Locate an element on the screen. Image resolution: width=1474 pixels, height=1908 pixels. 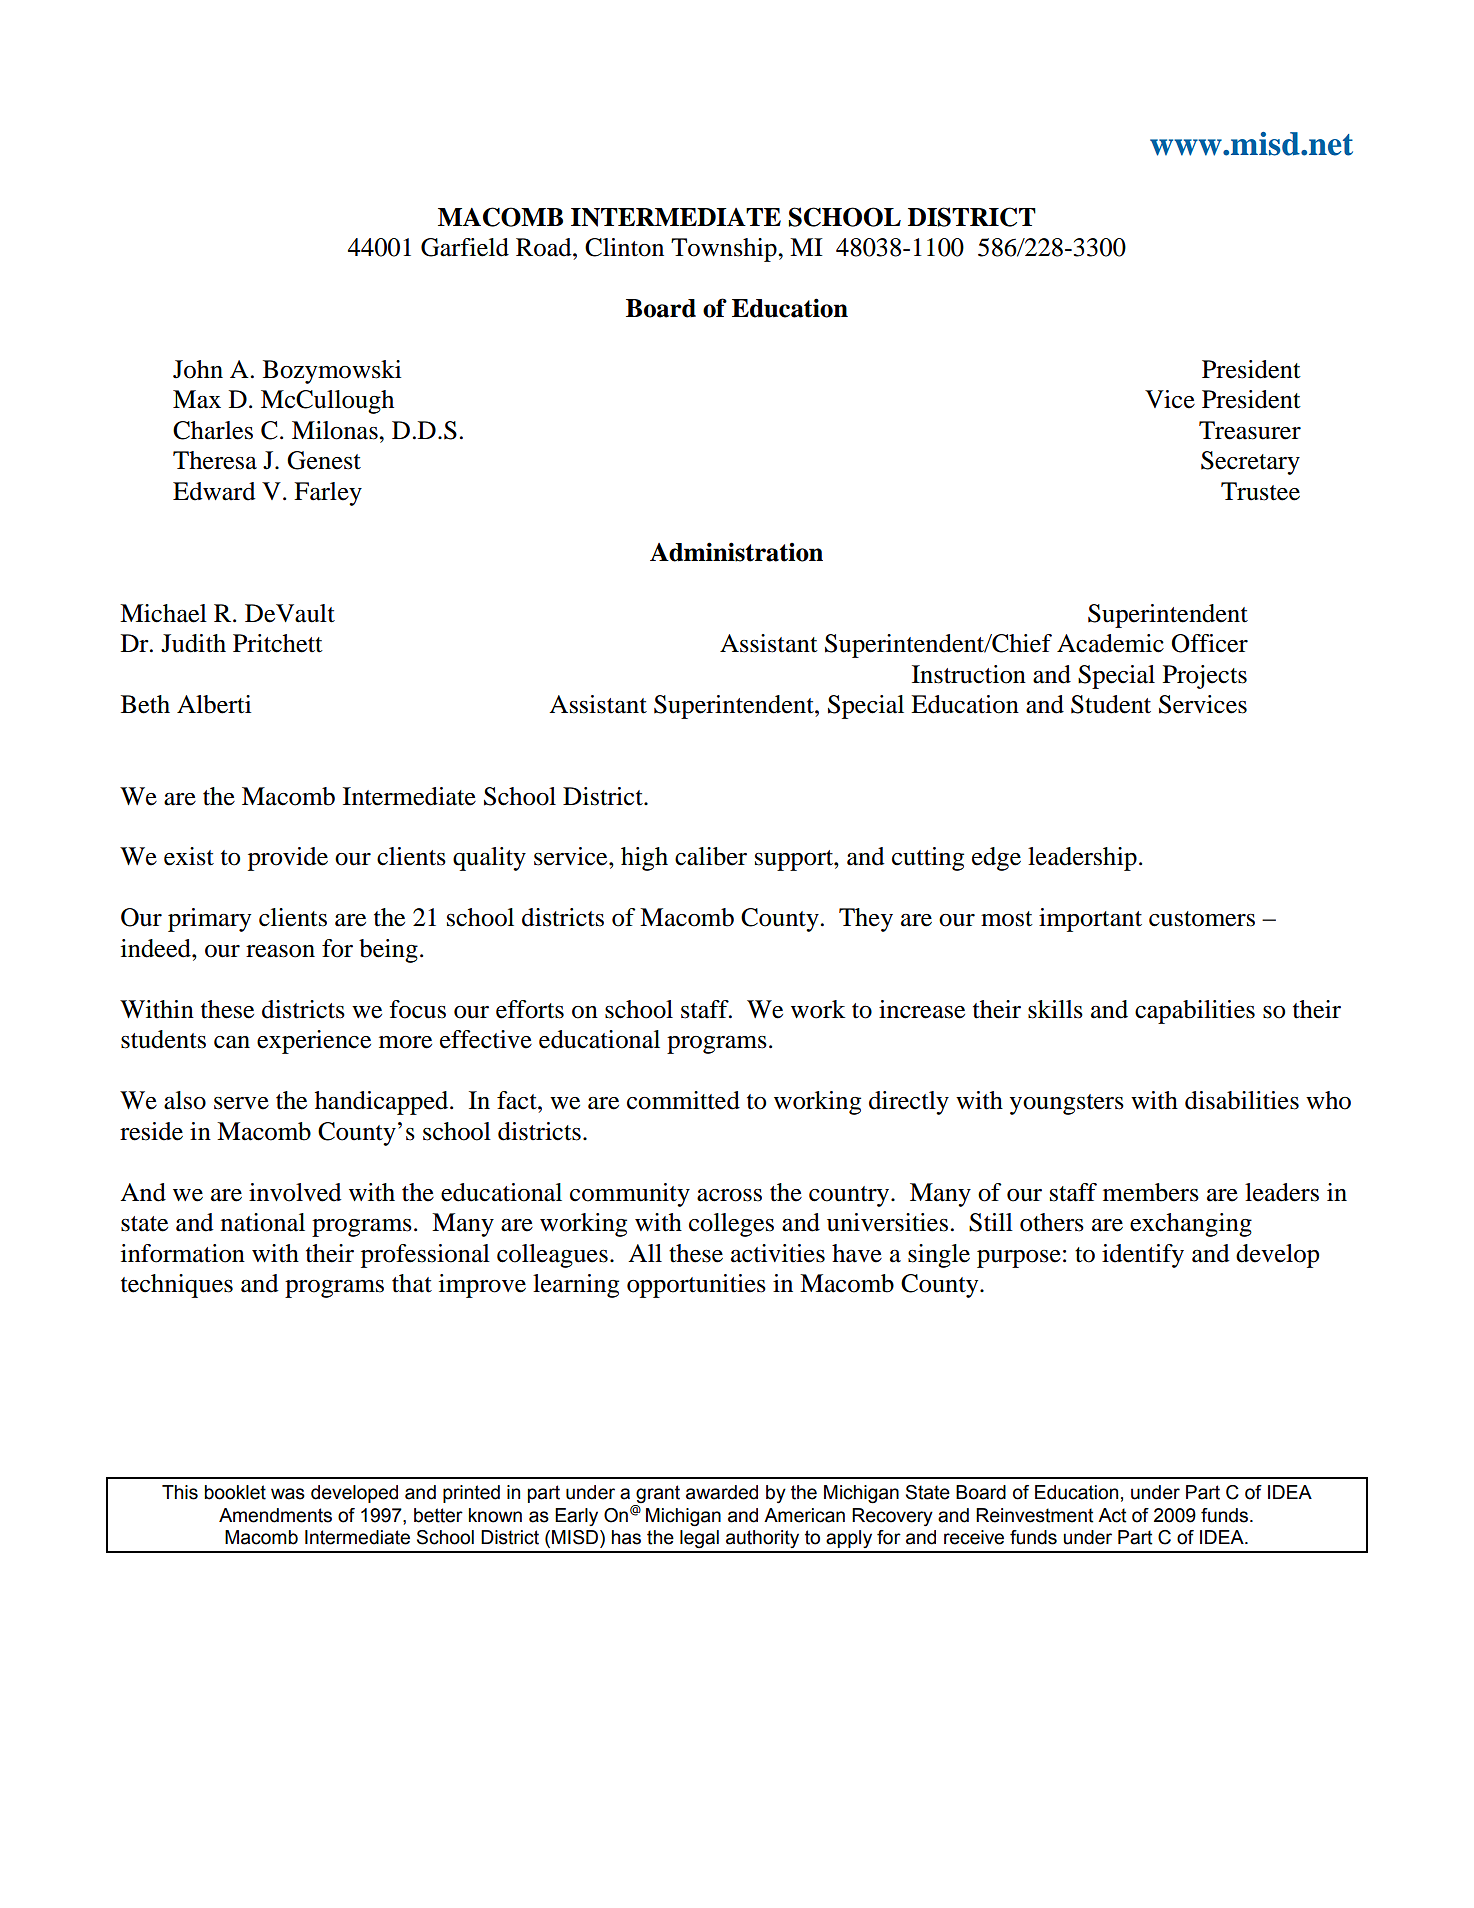
awarded is located at coordinates (722, 1492).
